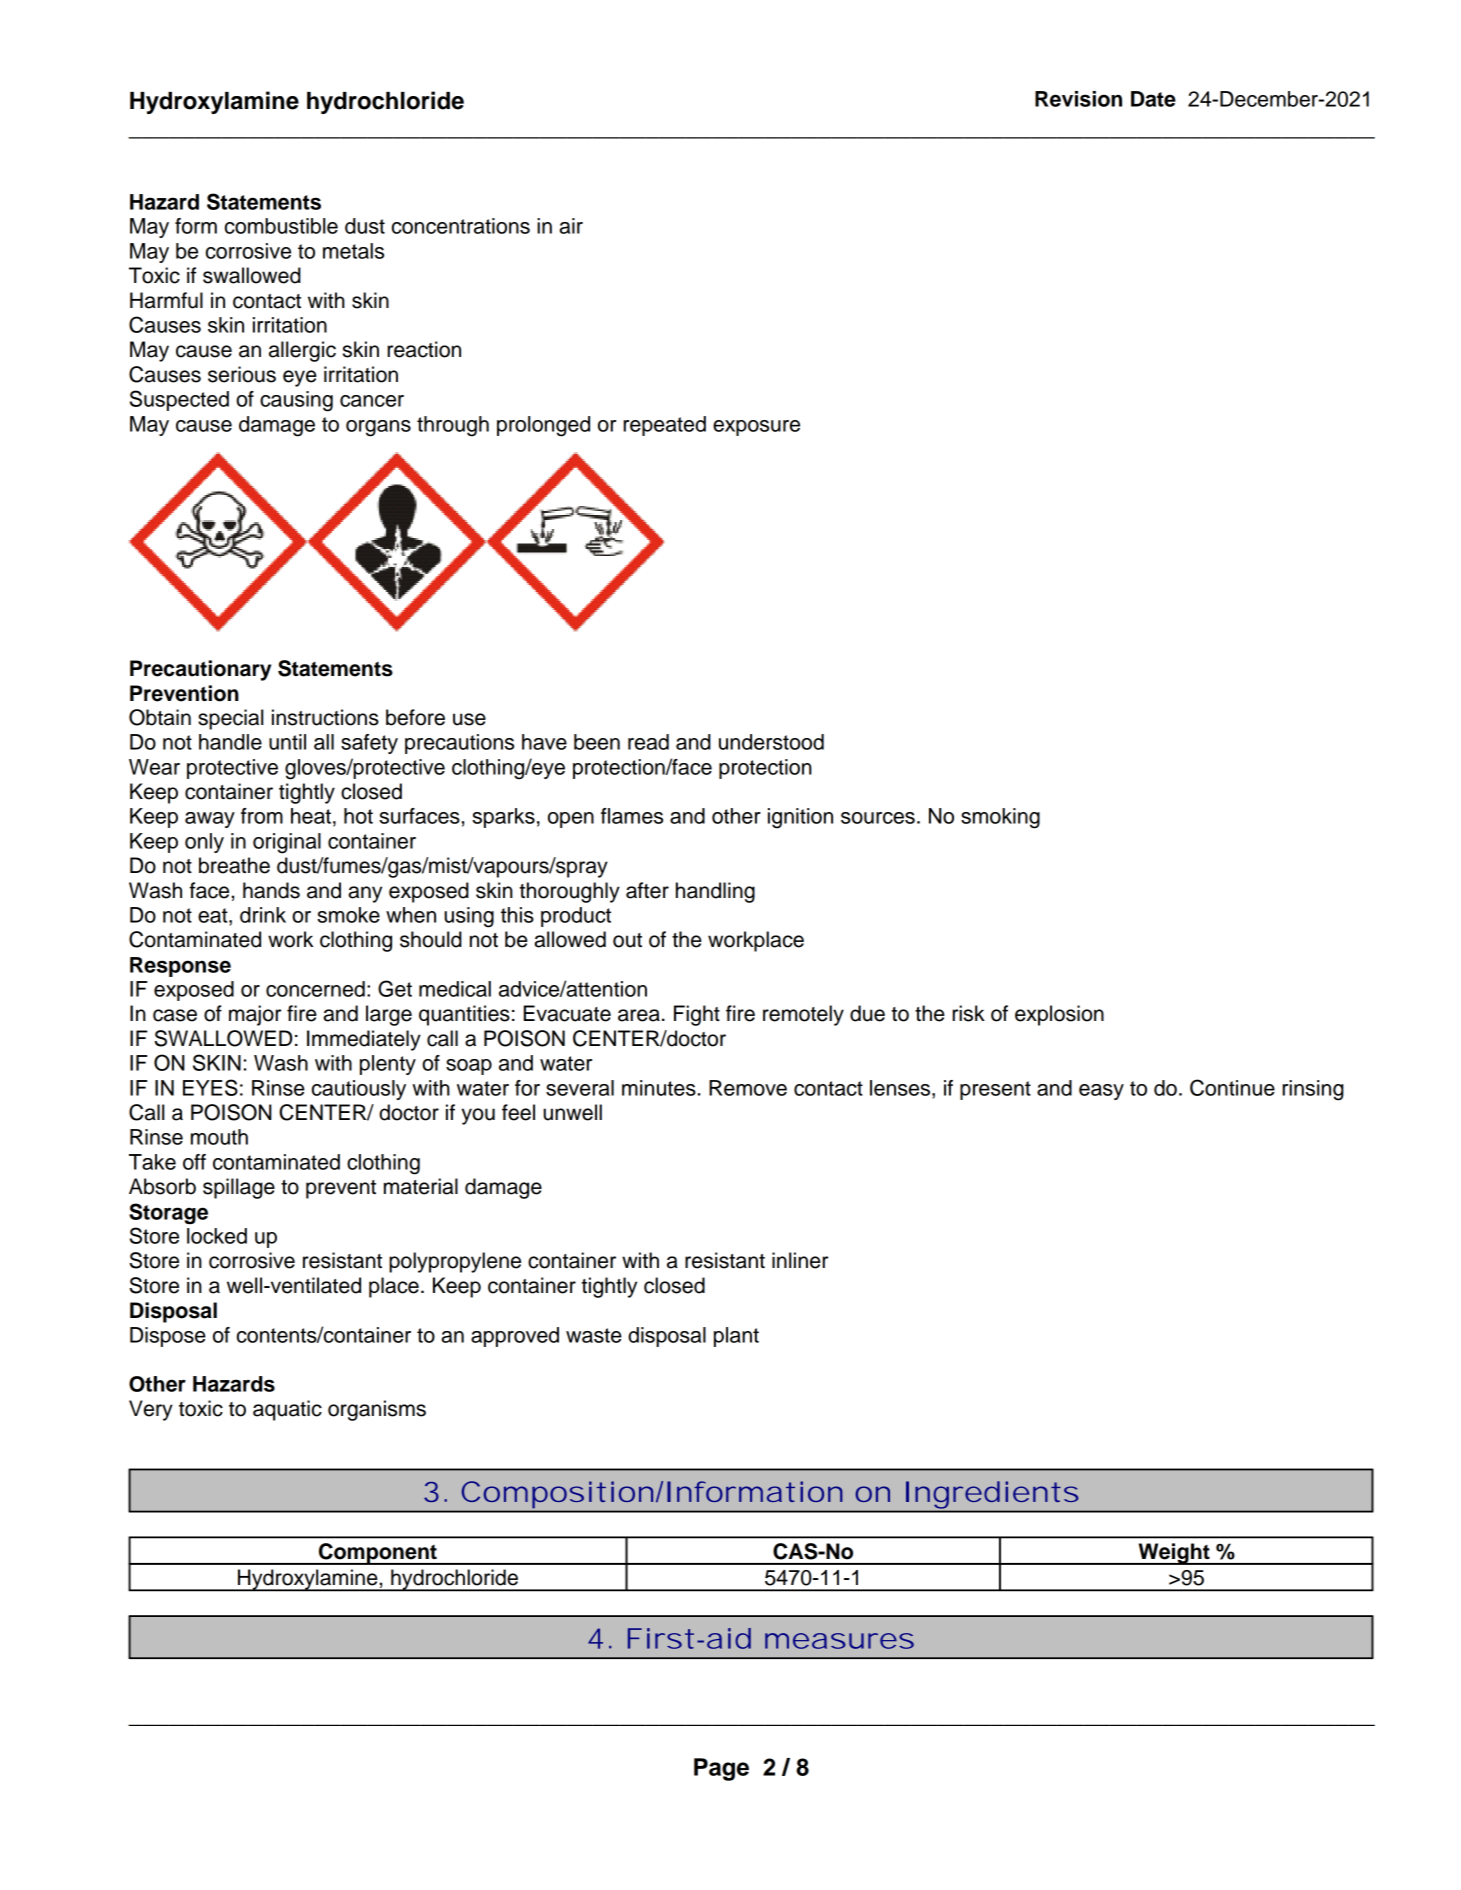  I want to click on Date, so click(1153, 99).
